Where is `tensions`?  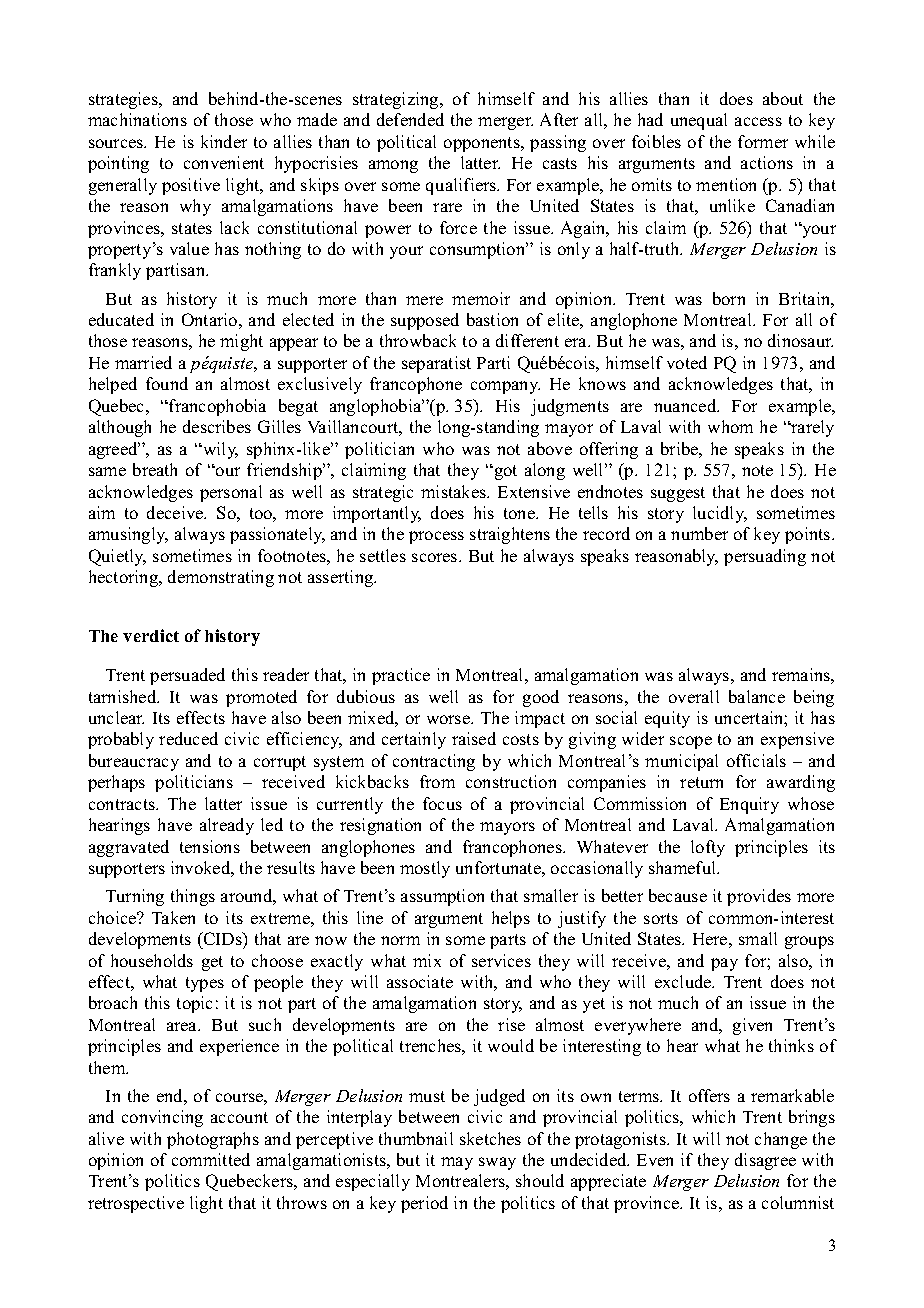
tensions is located at coordinates (210, 846).
